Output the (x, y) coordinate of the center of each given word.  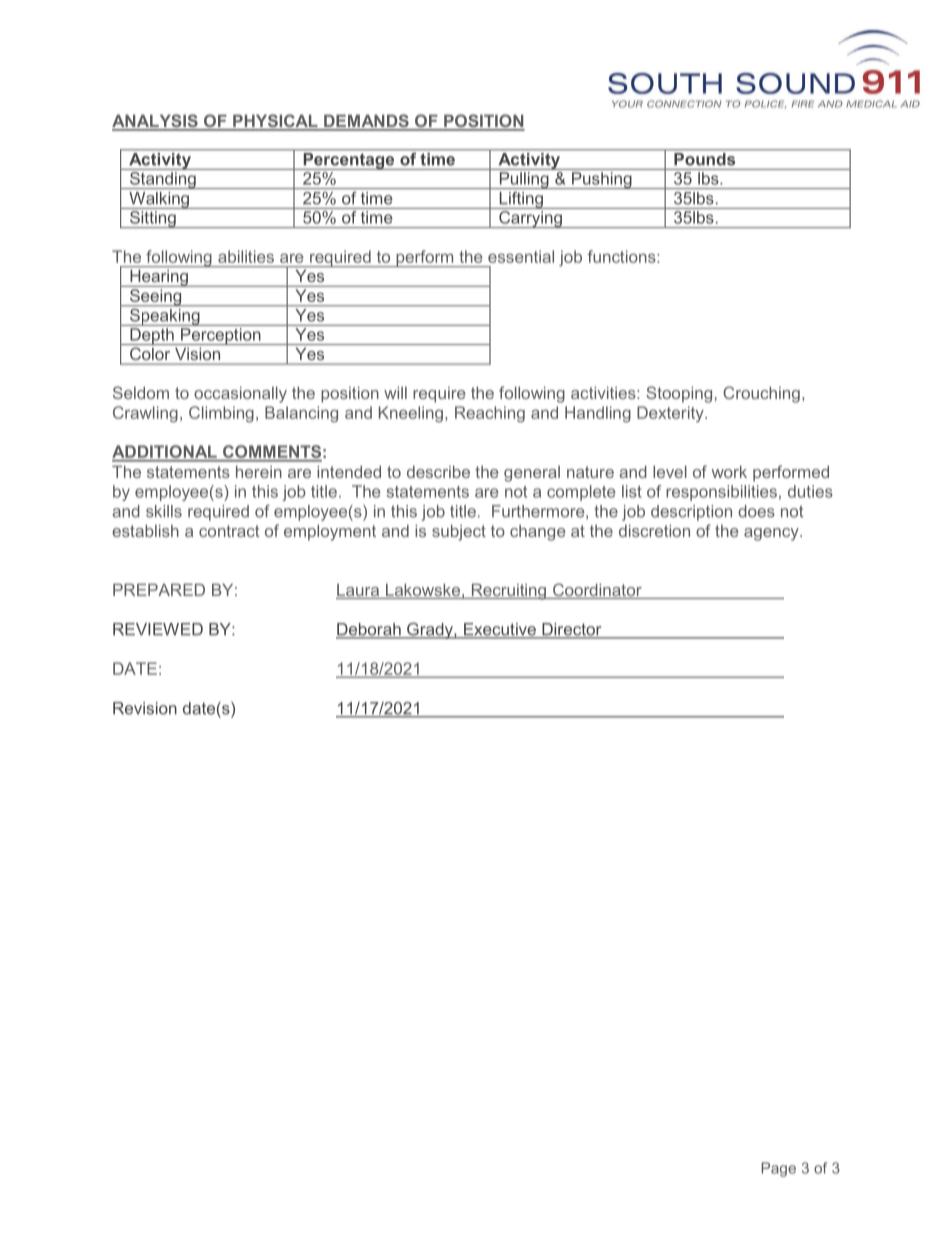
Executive (500, 630)
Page (778, 1169)
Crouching (761, 394)
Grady (430, 631)
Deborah (369, 630)
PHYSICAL (275, 122)
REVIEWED (158, 629)
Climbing (221, 414)
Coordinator (597, 591)
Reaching (490, 414)
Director (572, 630)
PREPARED (159, 589)
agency (772, 534)
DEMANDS (366, 122)
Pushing (601, 180)
